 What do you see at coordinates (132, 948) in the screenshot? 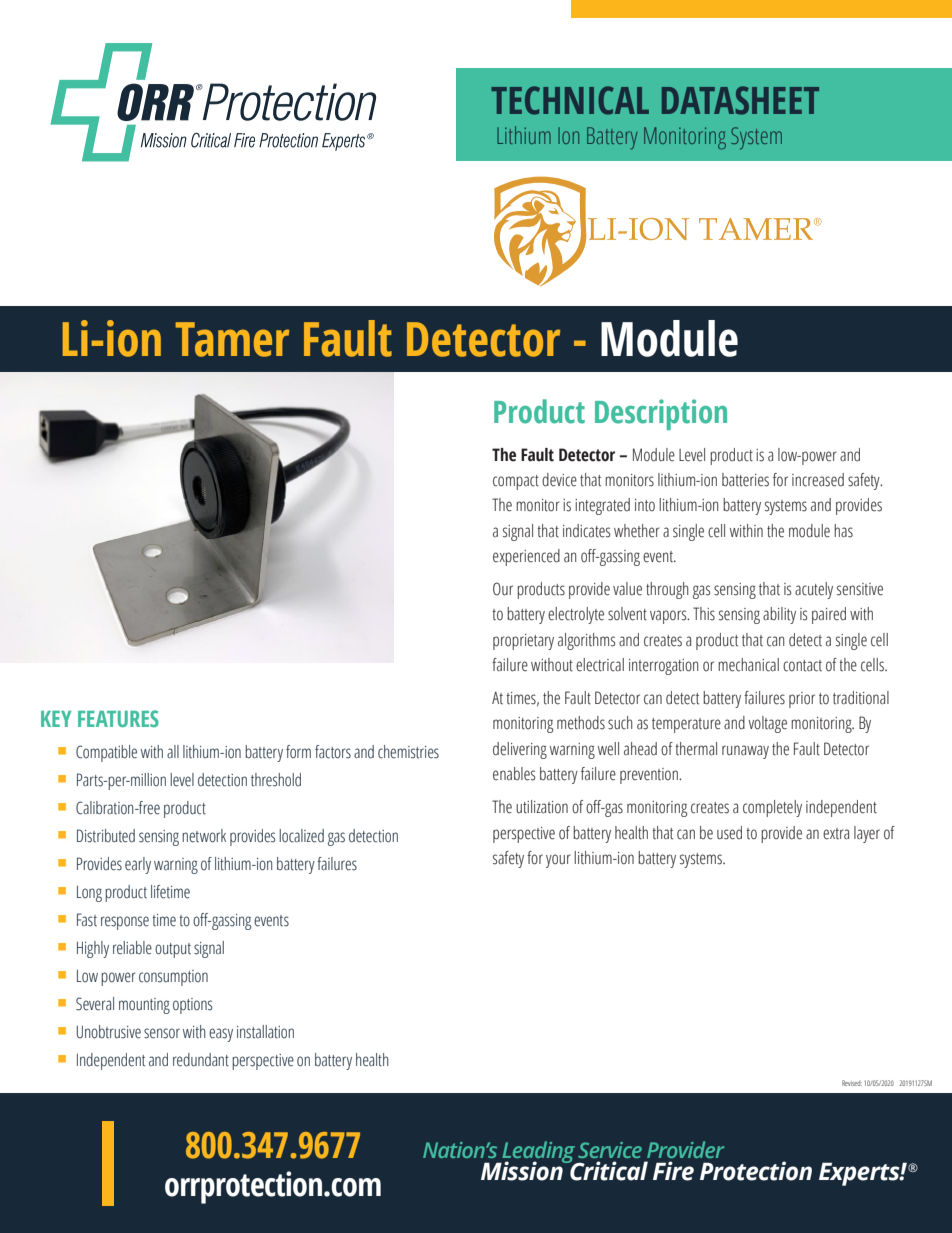
I see `reliable` at bounding box center [132, 948].
